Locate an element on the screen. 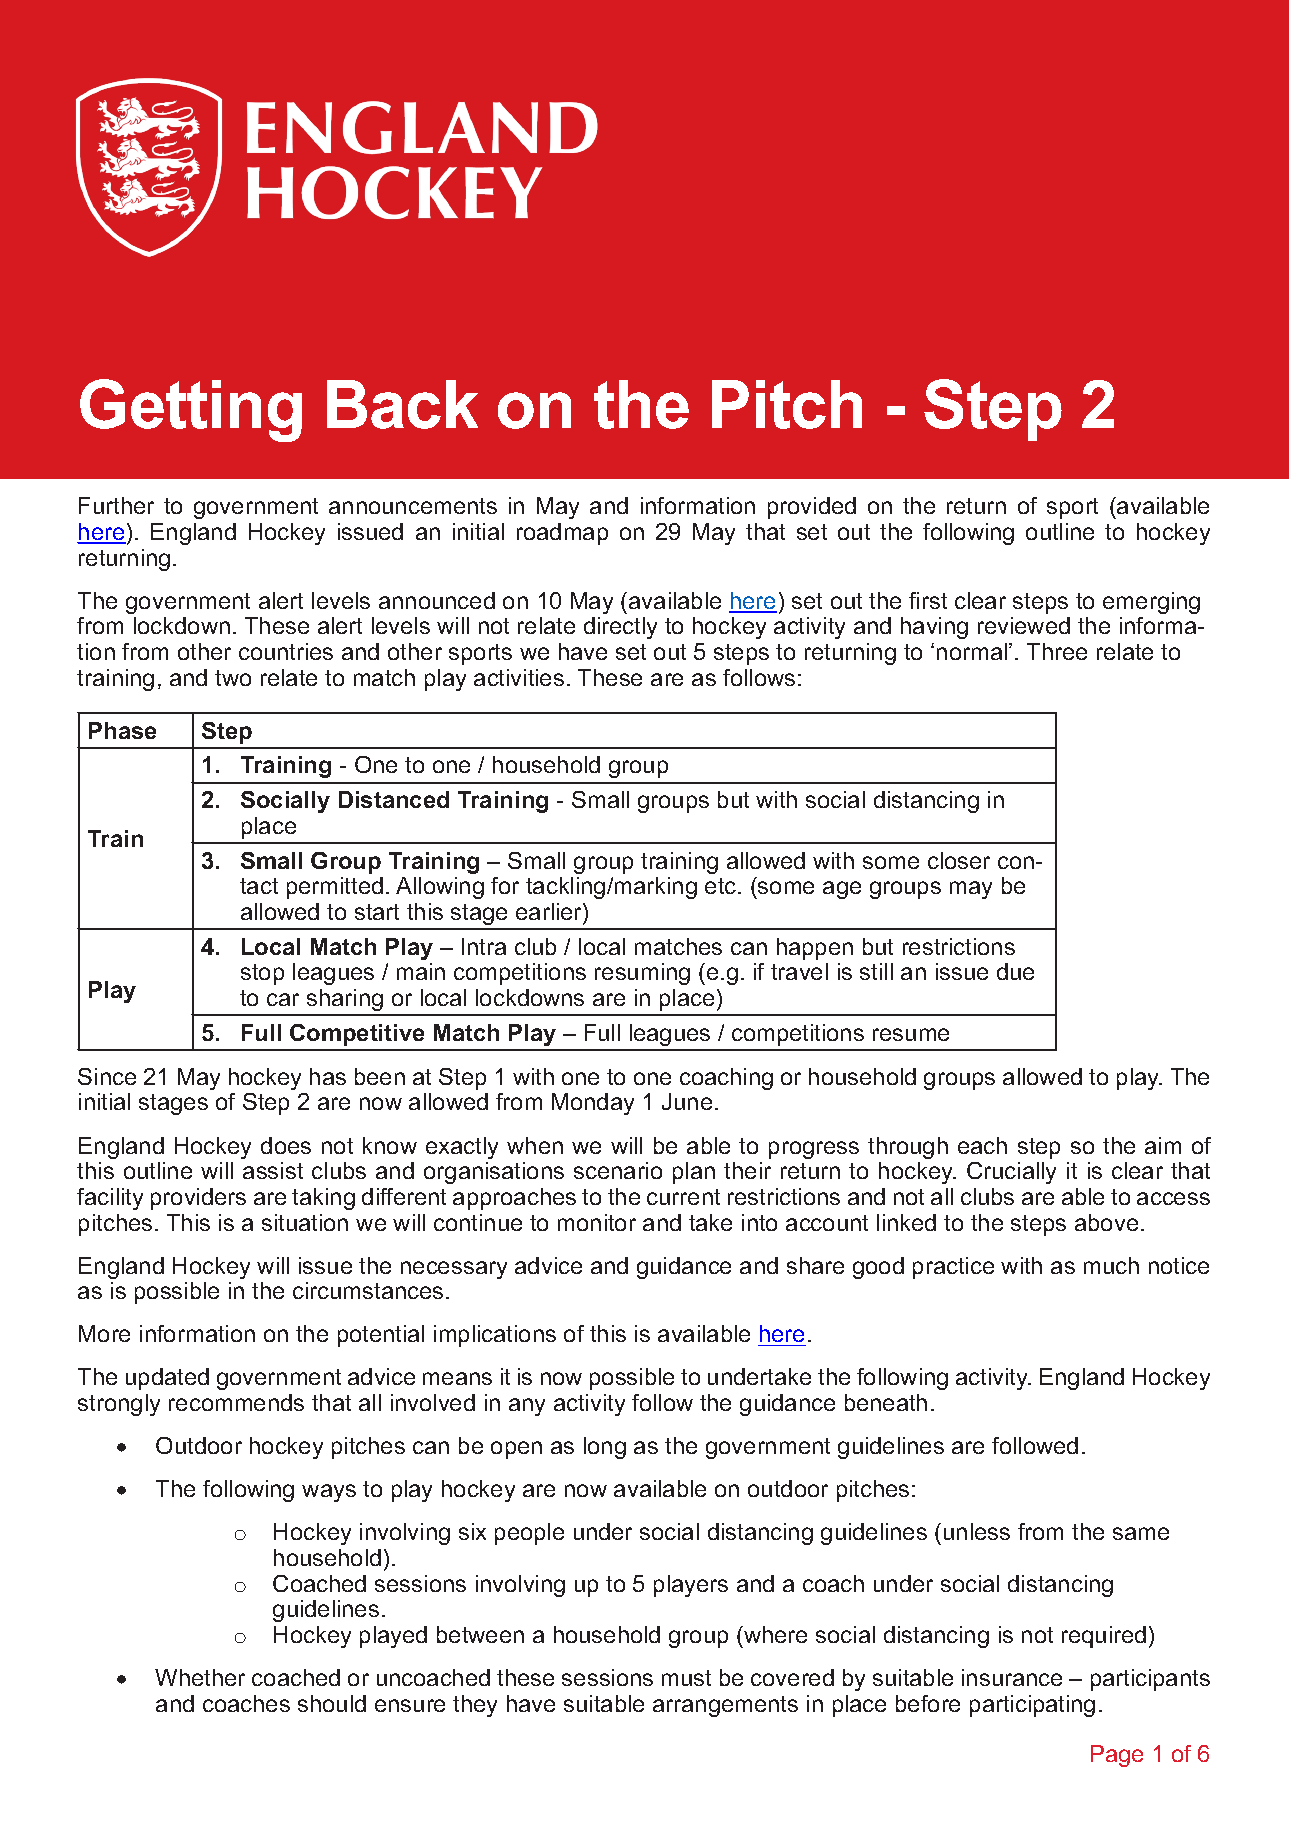  roadmap is located at coordinates (562, 534).
